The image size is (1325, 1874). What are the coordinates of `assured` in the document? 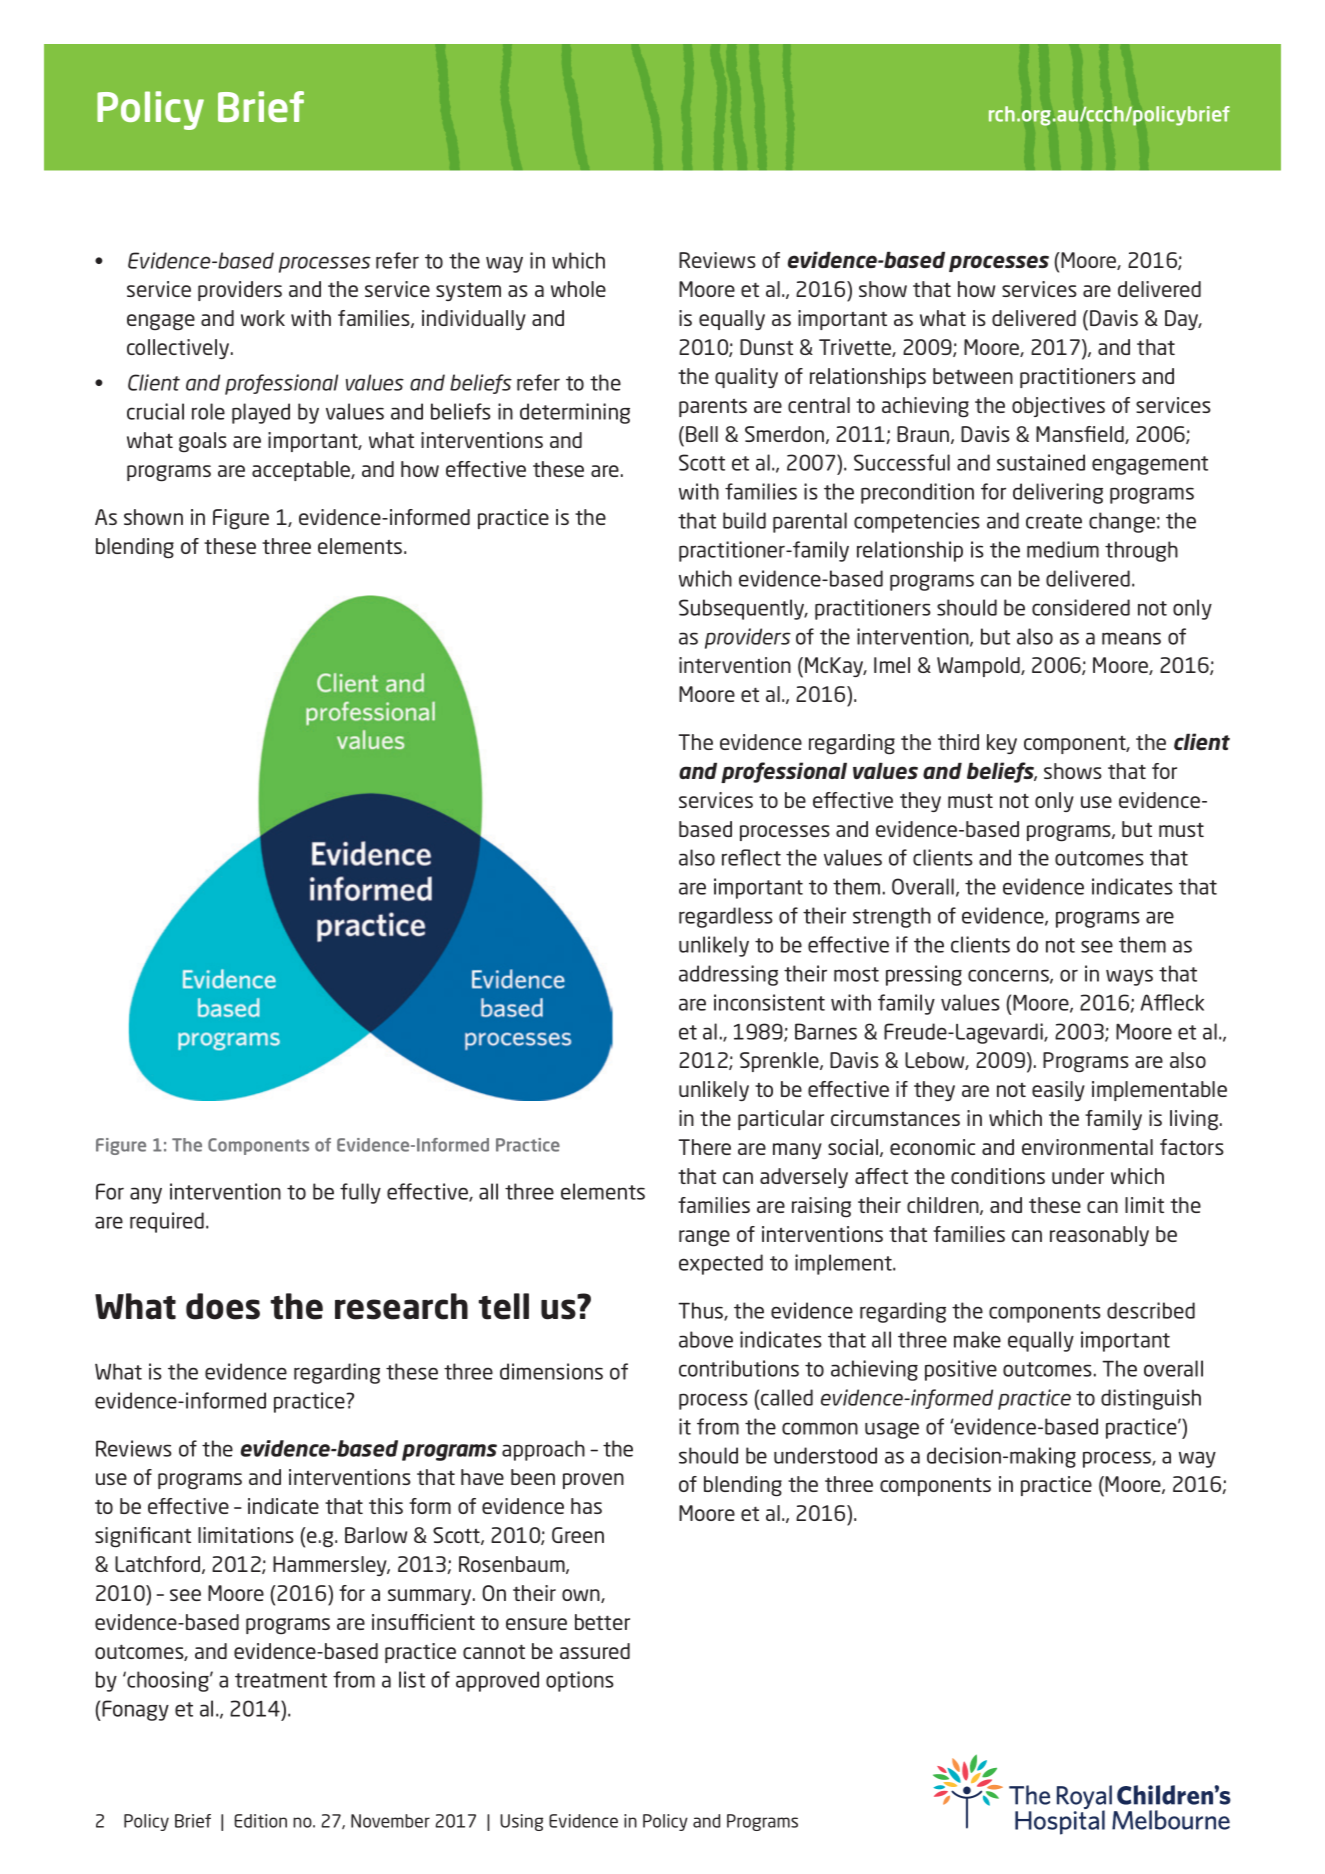 It's located at (595, 1651).
